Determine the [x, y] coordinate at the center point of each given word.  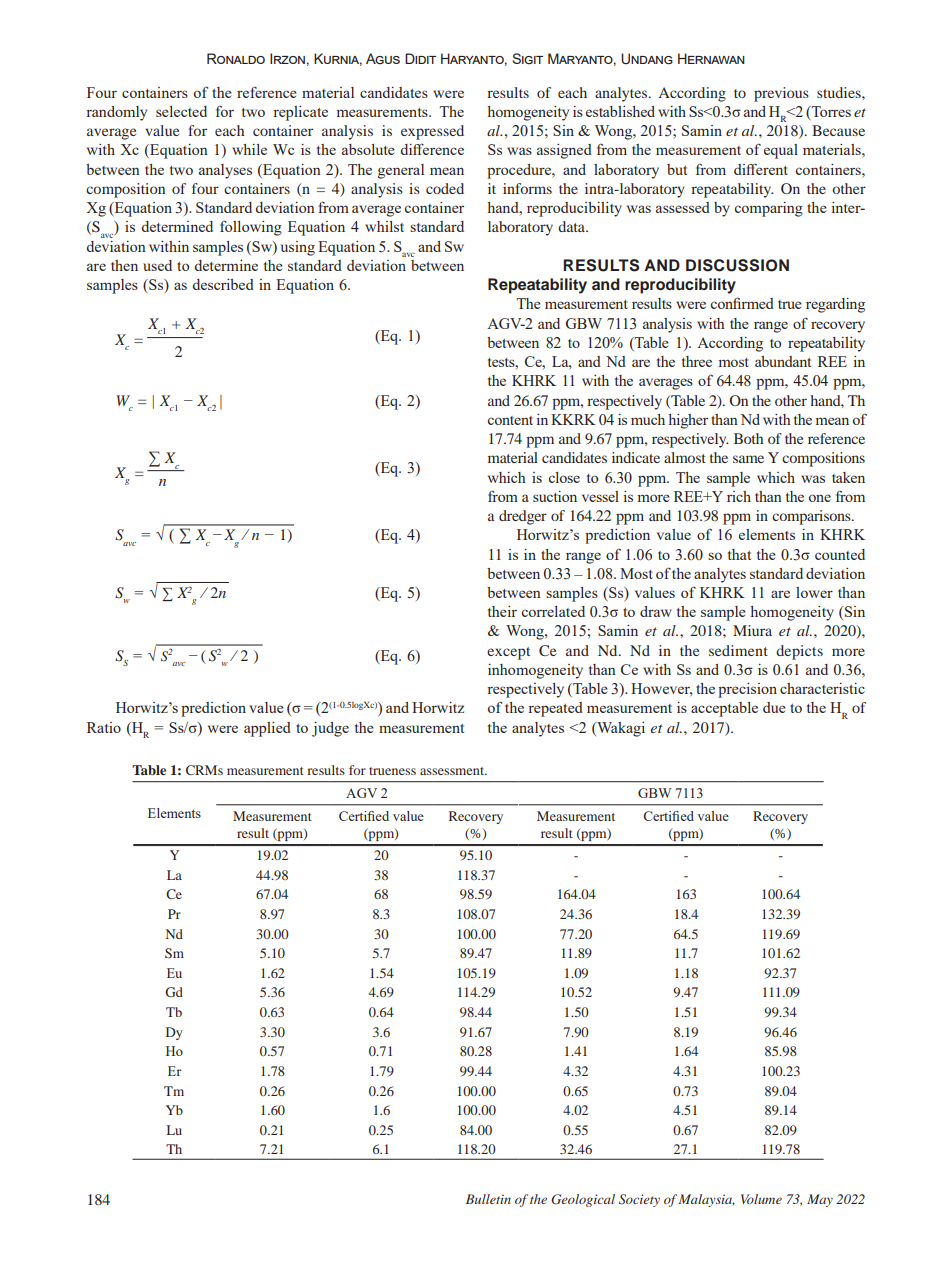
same [748, 459]
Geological [583, 1200]
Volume [761, 1199]
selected [181, 111]
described [223, 284]
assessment [453, 771]
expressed [432, 132]
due [774, 707]
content [510, 420]
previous [781, 94]
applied [267, 729]
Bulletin [488, 1199]
